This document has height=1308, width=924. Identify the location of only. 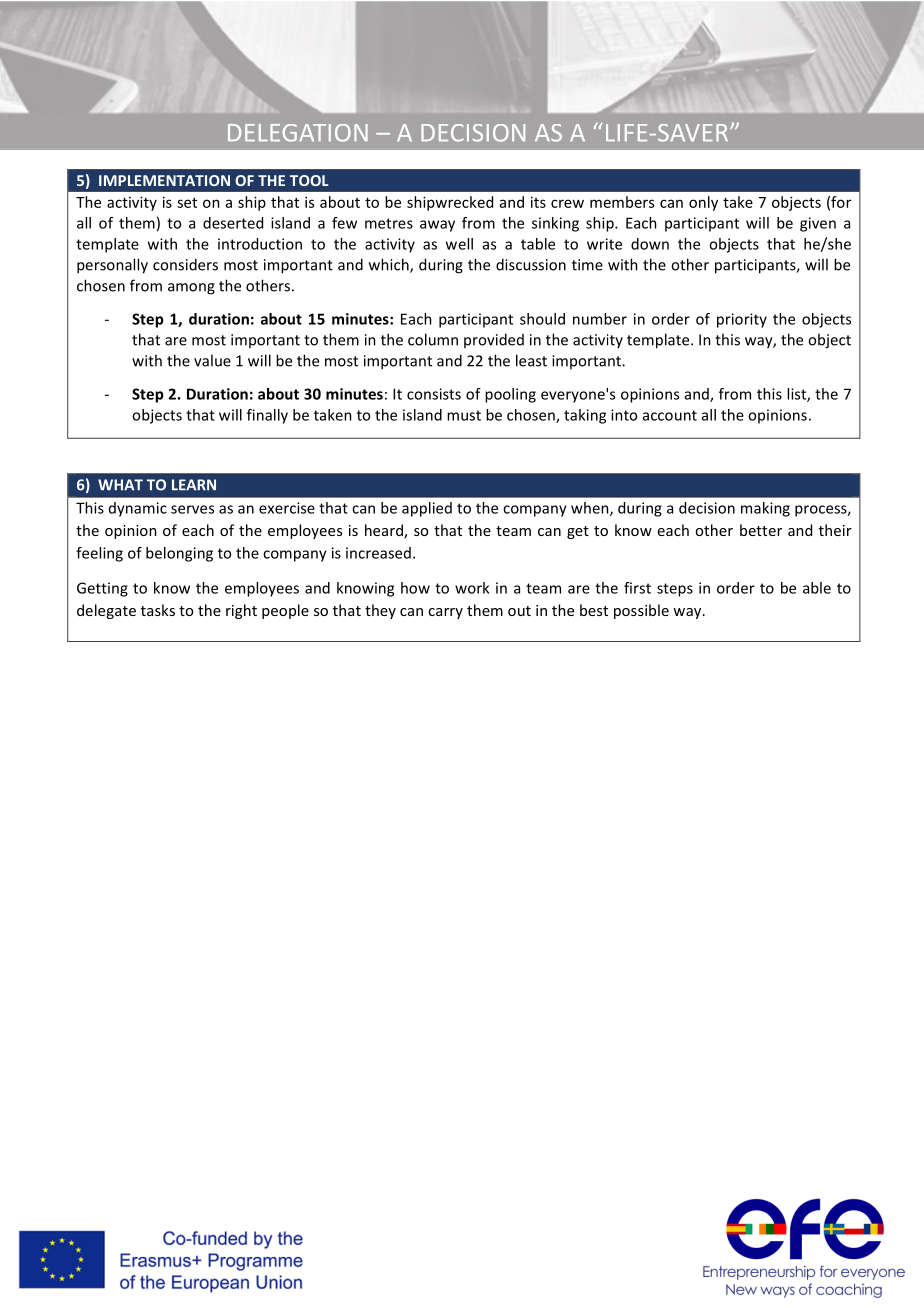
(703, 203).
